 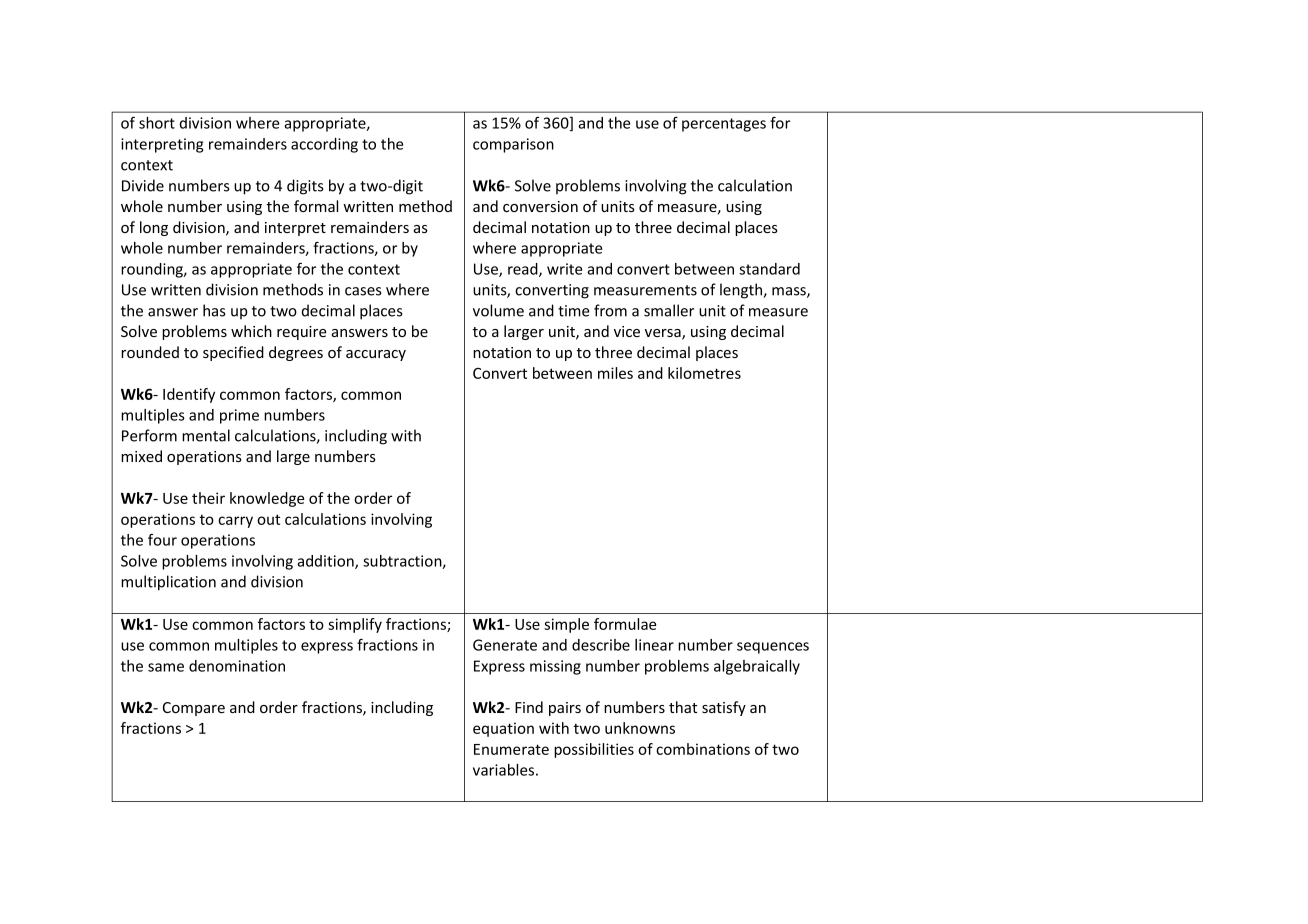 What do you see at coordinates (157, 123) in the page?
I see `short` at bounding box center [157, 123].
